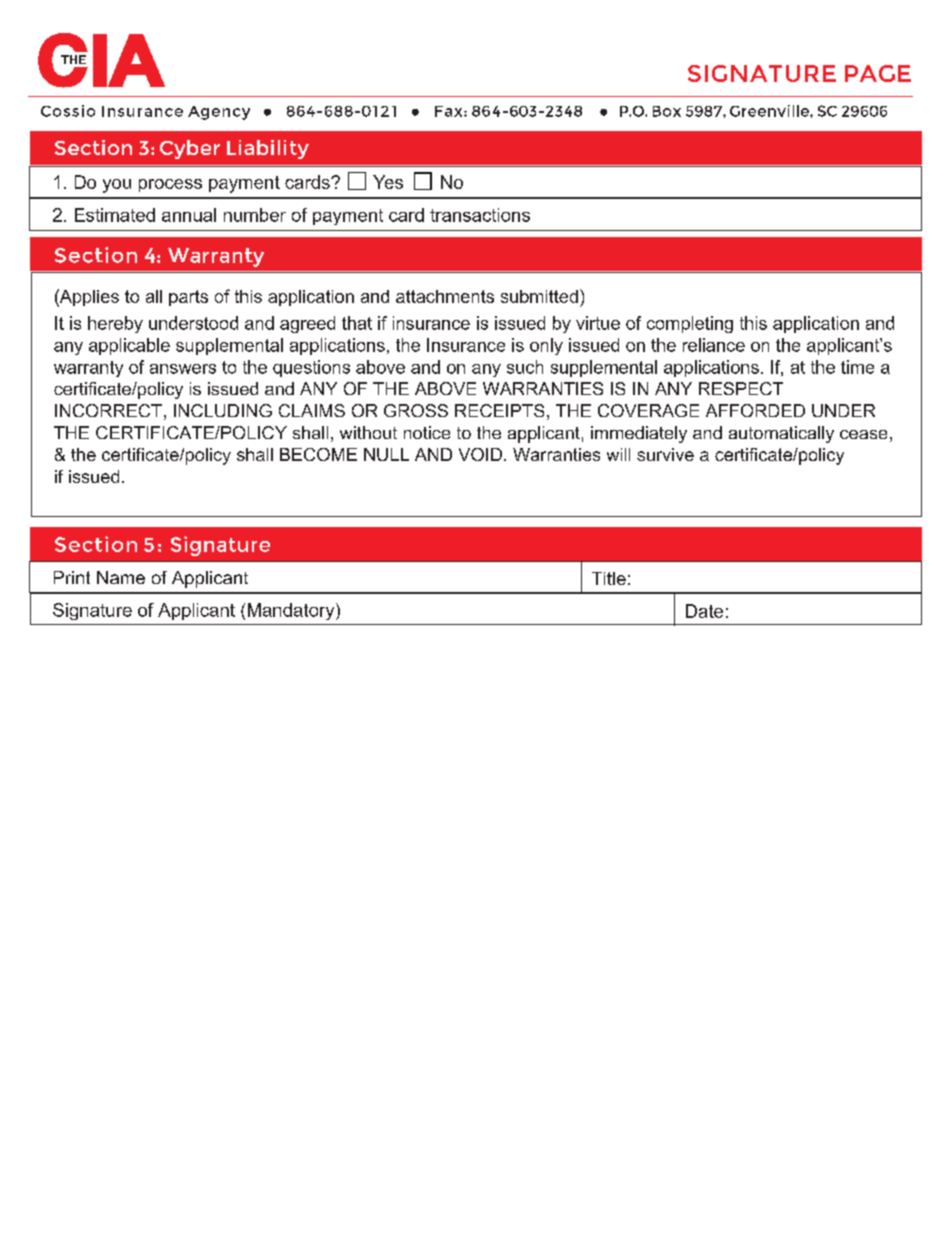 This image has width=952, height=1233. I want to click on automatically, so click(781, 434).
